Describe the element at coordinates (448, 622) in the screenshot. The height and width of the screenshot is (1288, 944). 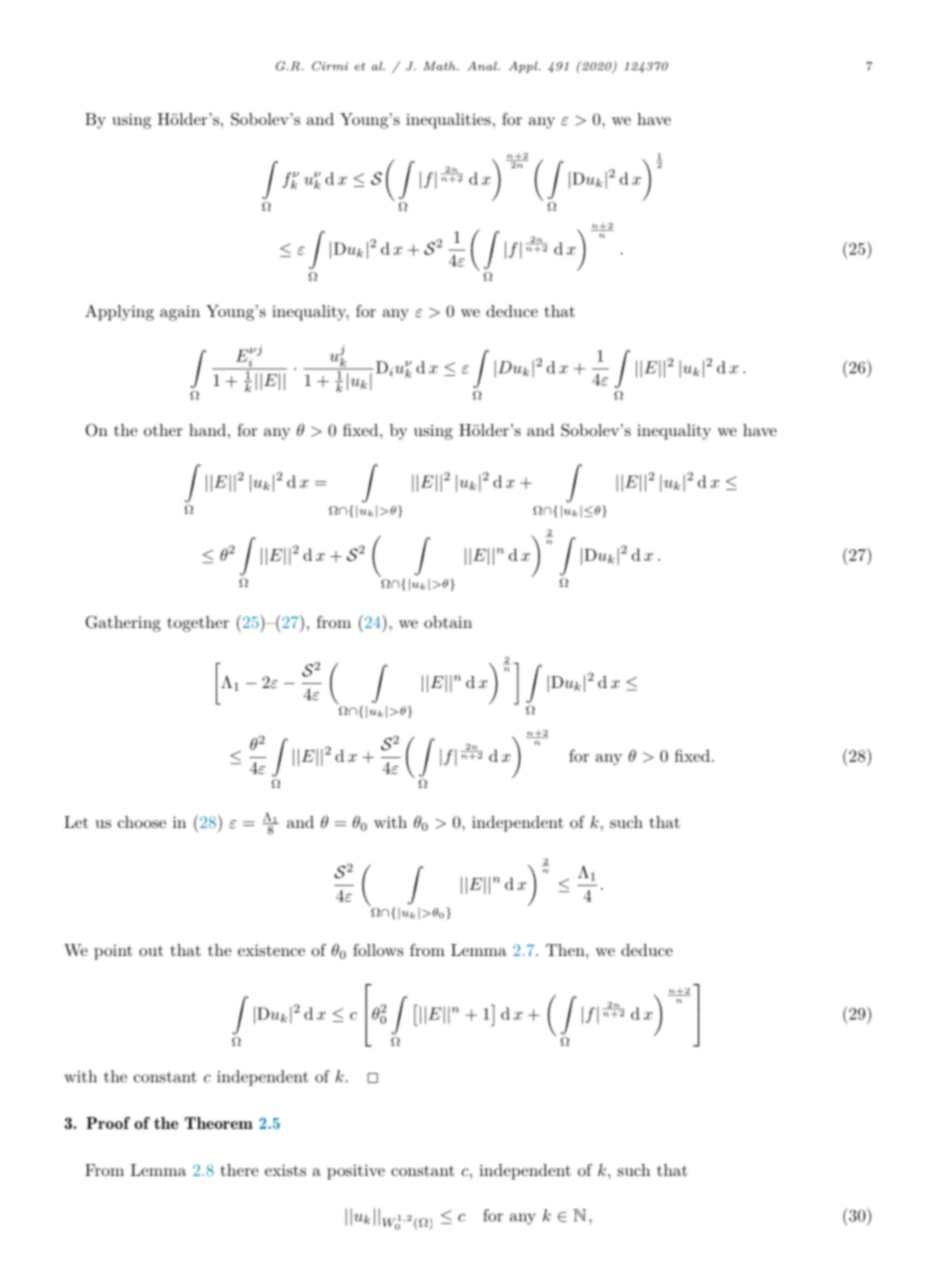
I see `obtain` at that location.
